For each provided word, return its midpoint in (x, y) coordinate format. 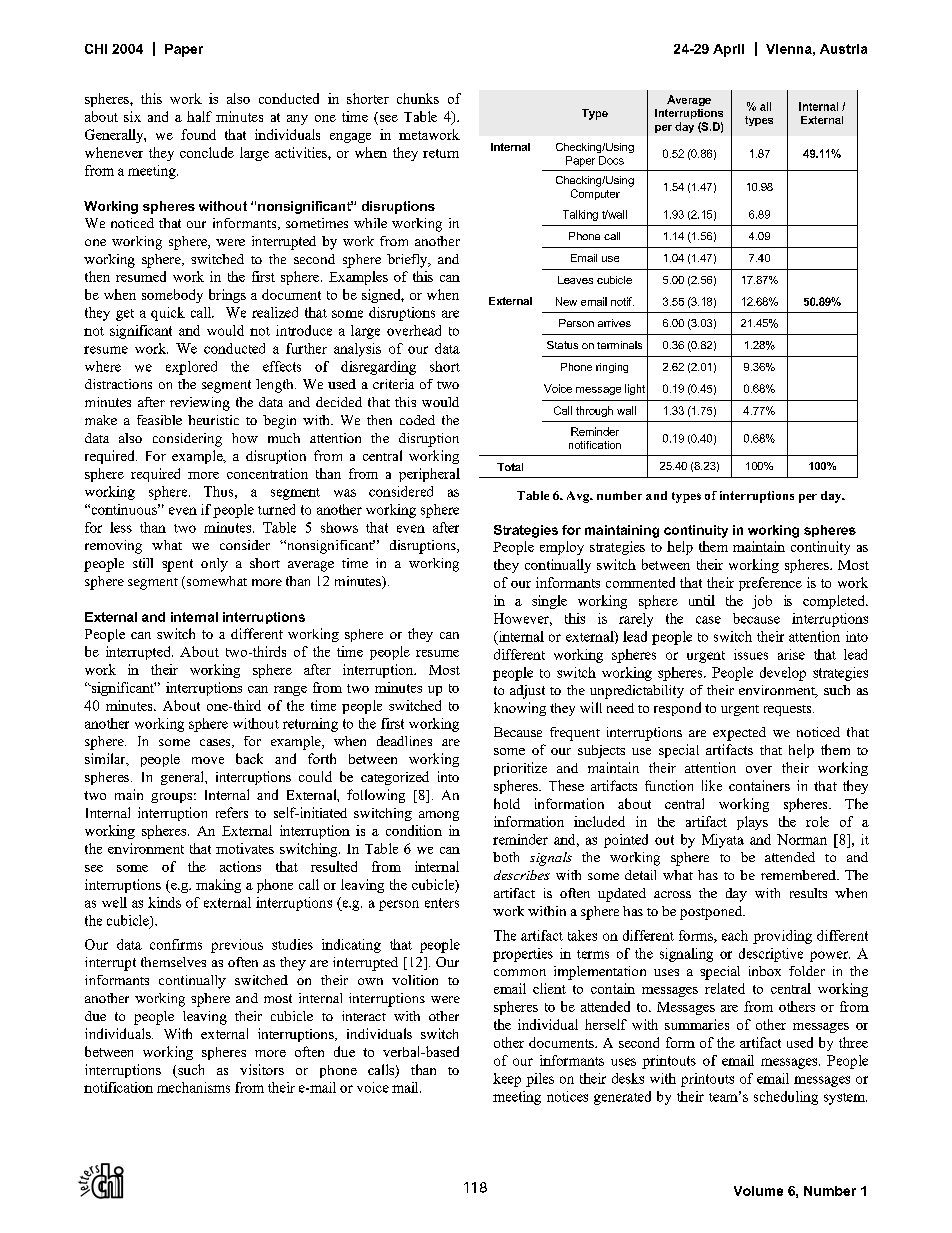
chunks (418, 98)
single (549, 602)
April (728, 50)
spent (177, 565)
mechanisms (193, 1087)
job (762, 602)
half (199, 116)
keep (507, 1080)
